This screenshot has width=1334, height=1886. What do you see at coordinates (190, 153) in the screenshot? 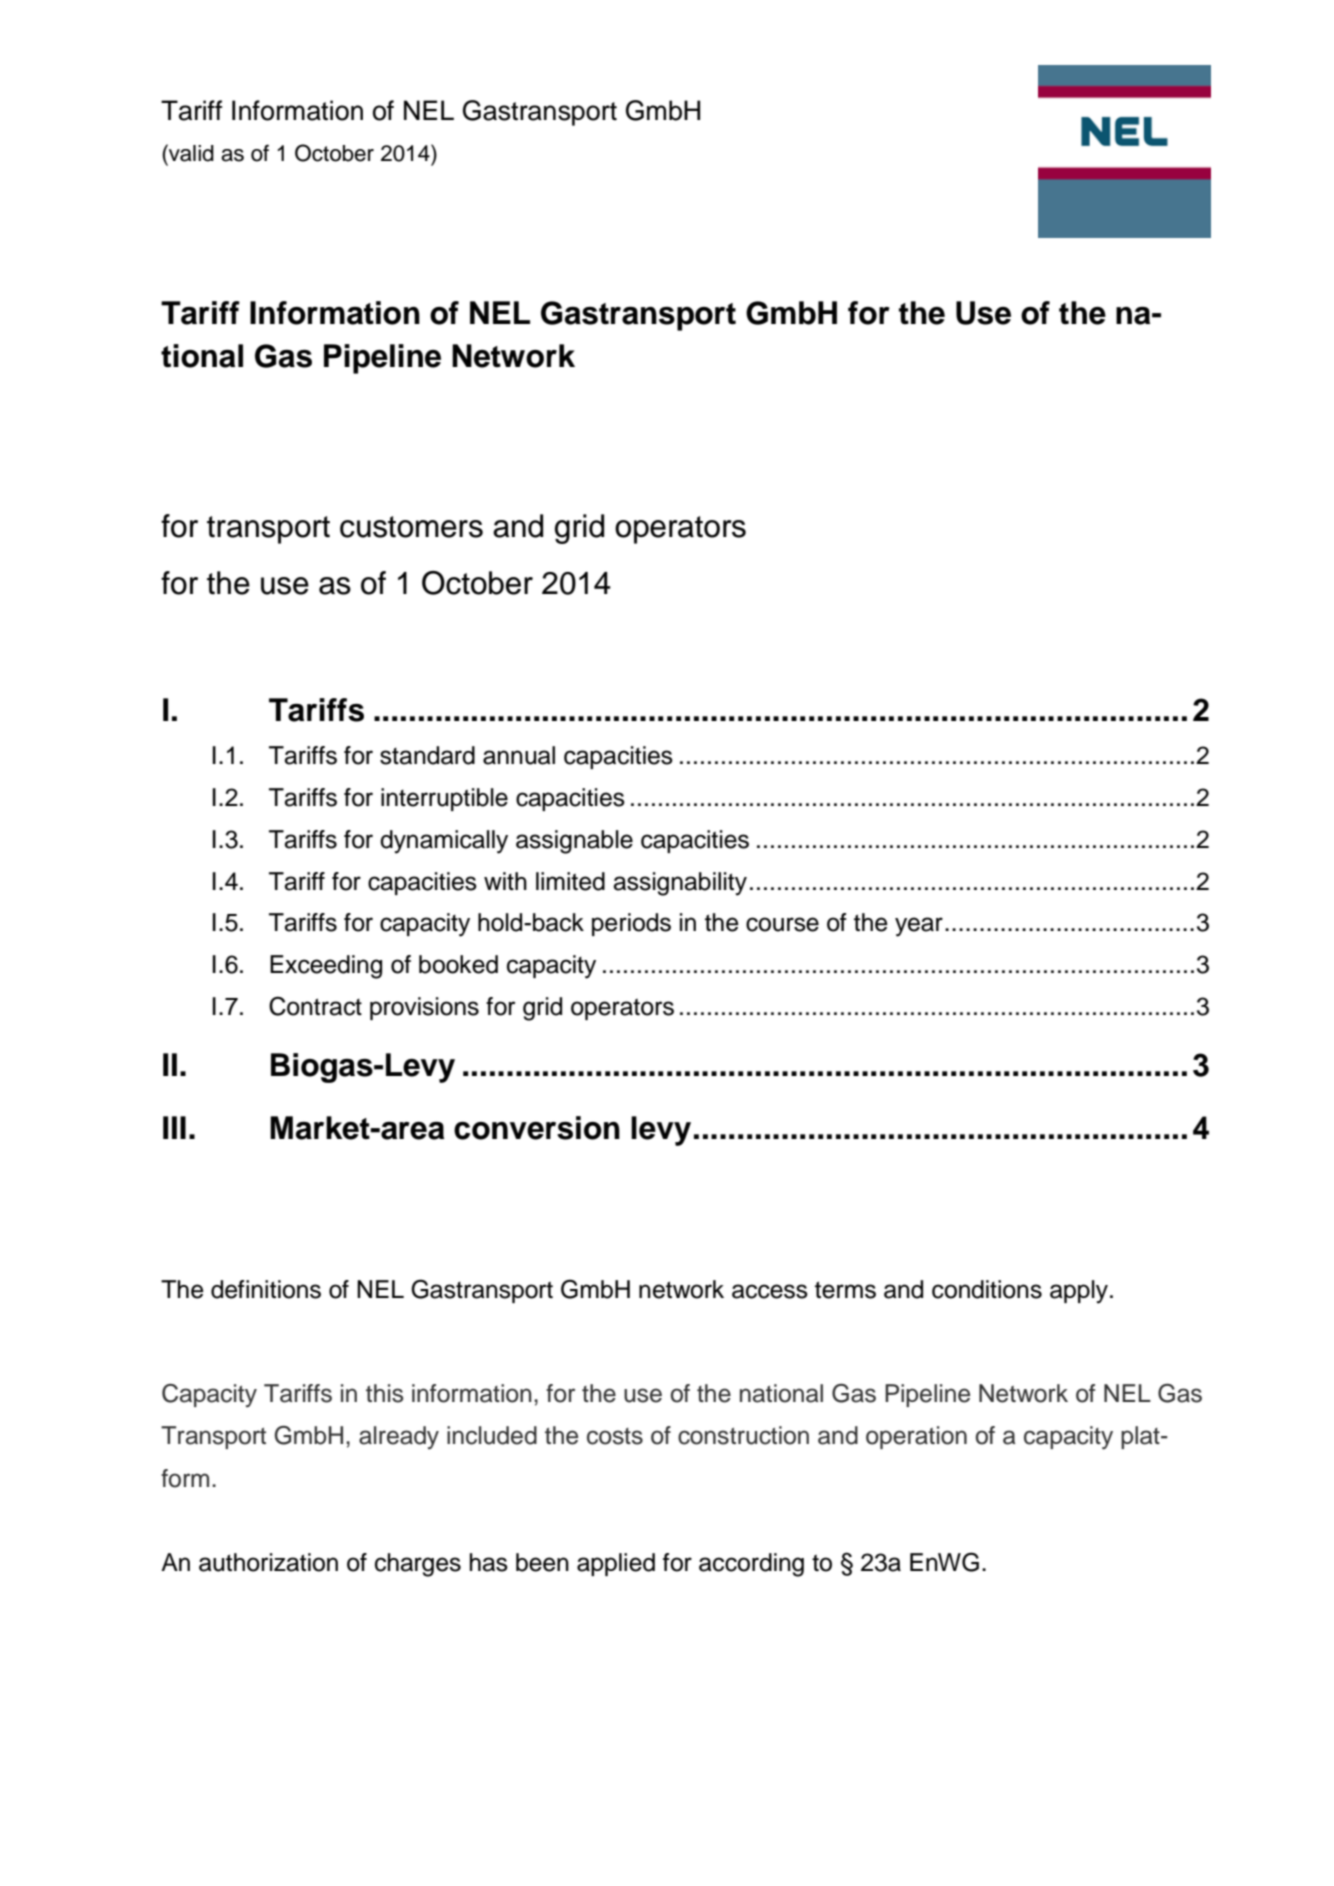
I see `valid` at bounding box center [190, 153].
